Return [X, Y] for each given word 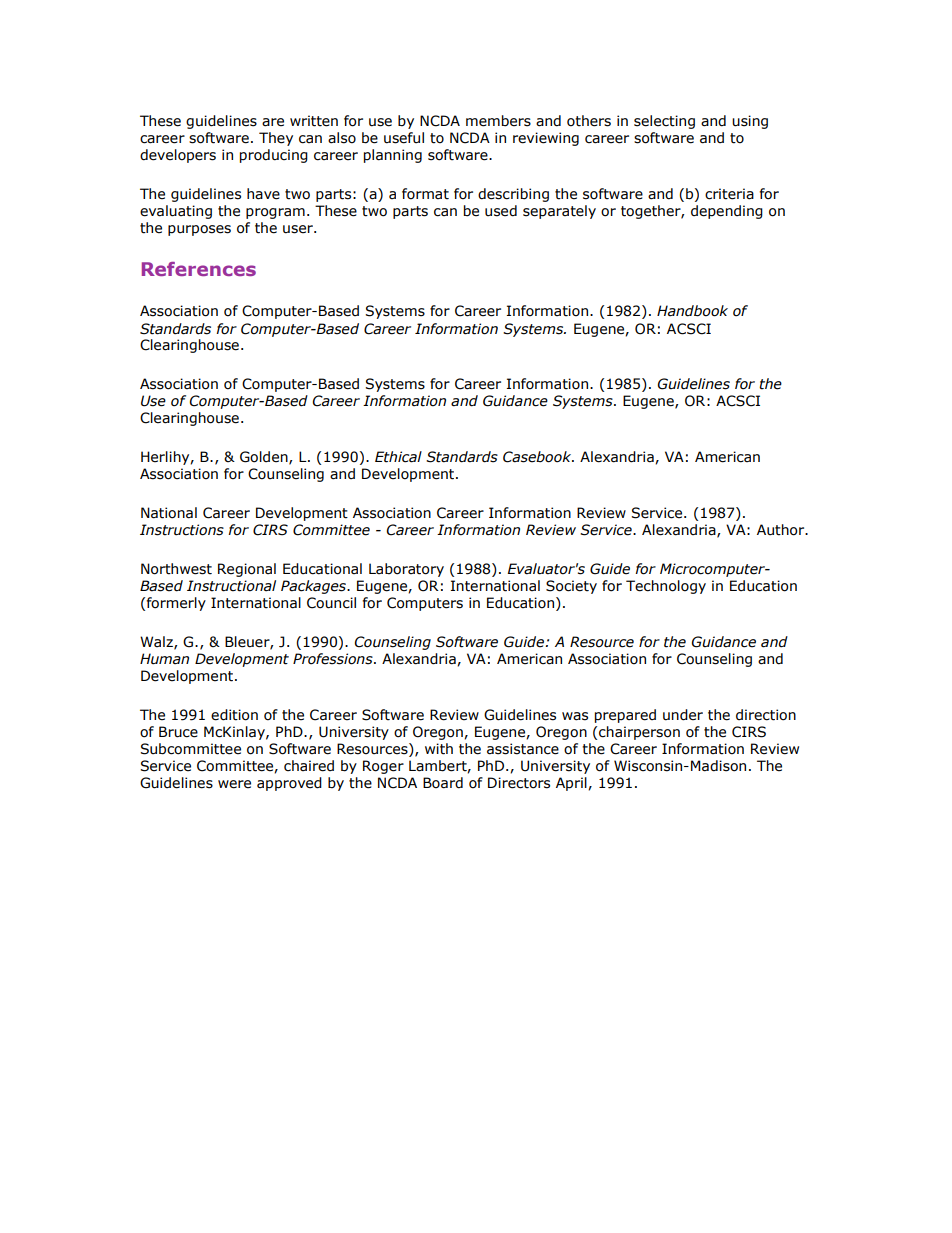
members [498, 121]
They [276, 139]
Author [782, 530]
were [234, 784]
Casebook [538, 457]
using [750, 122]
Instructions [182, 530]
